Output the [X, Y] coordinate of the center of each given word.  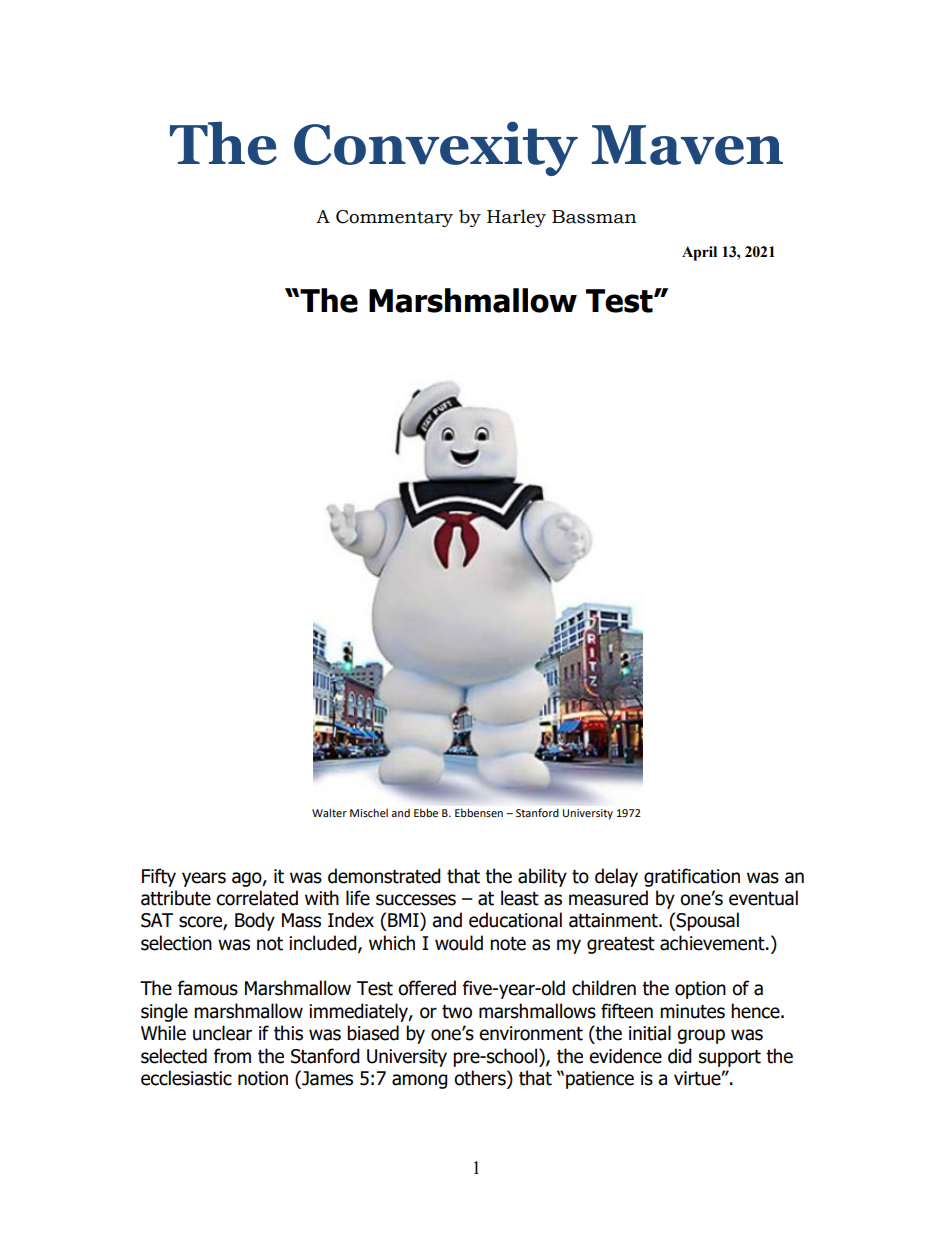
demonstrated [384, 876]
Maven [687, 145]
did [680, 1056]
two [457, 1012]
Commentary [394, 218]
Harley [516, 218]
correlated [257, 898]
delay [616, 877]
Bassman [594, 217]
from [232, 1056]
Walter [329, 812]
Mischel [369, 812]
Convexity [436, 148]
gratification [692, 877]
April [699, 253]
